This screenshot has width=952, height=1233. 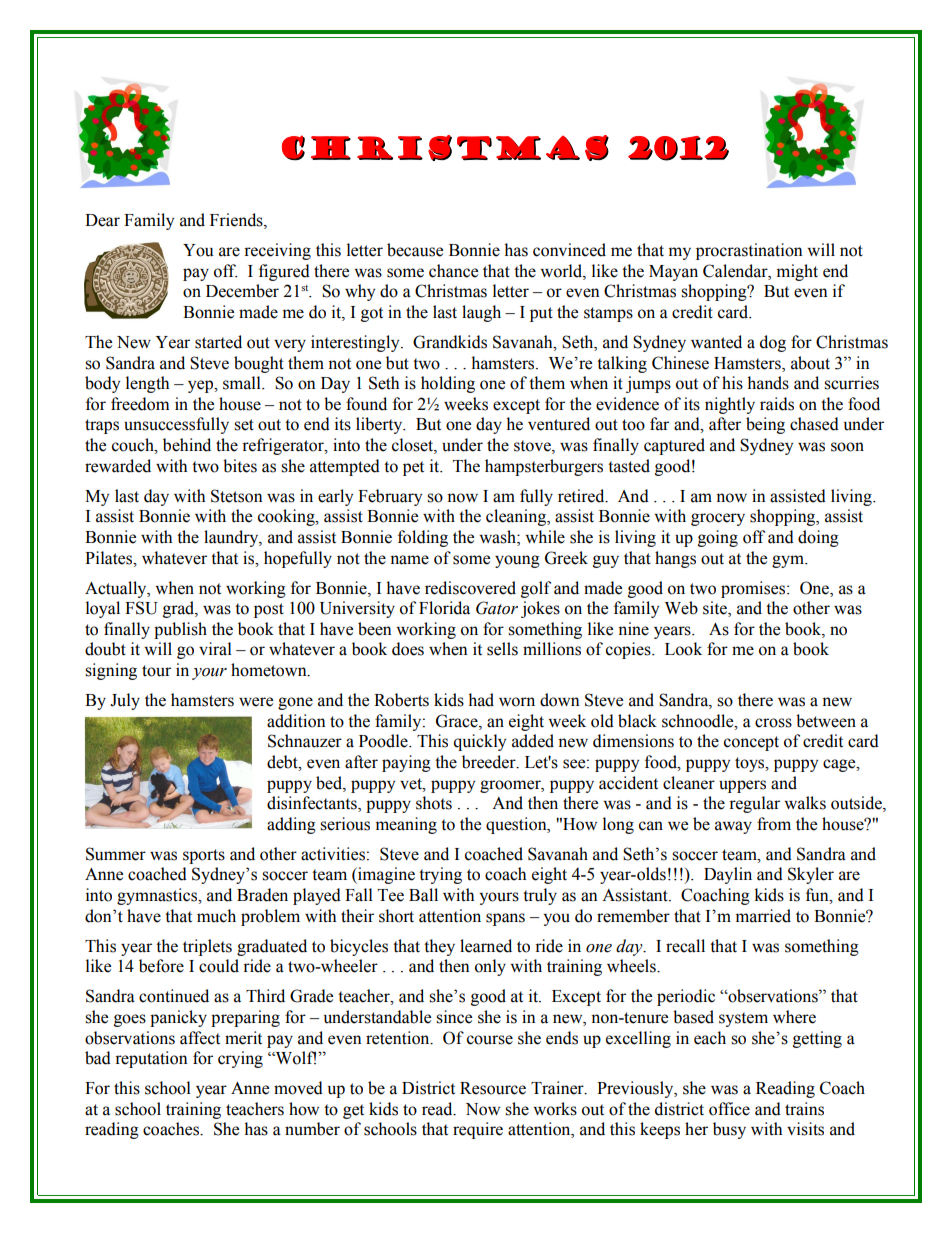 I want to click on rediscovered, so click(x=470, y=588).
